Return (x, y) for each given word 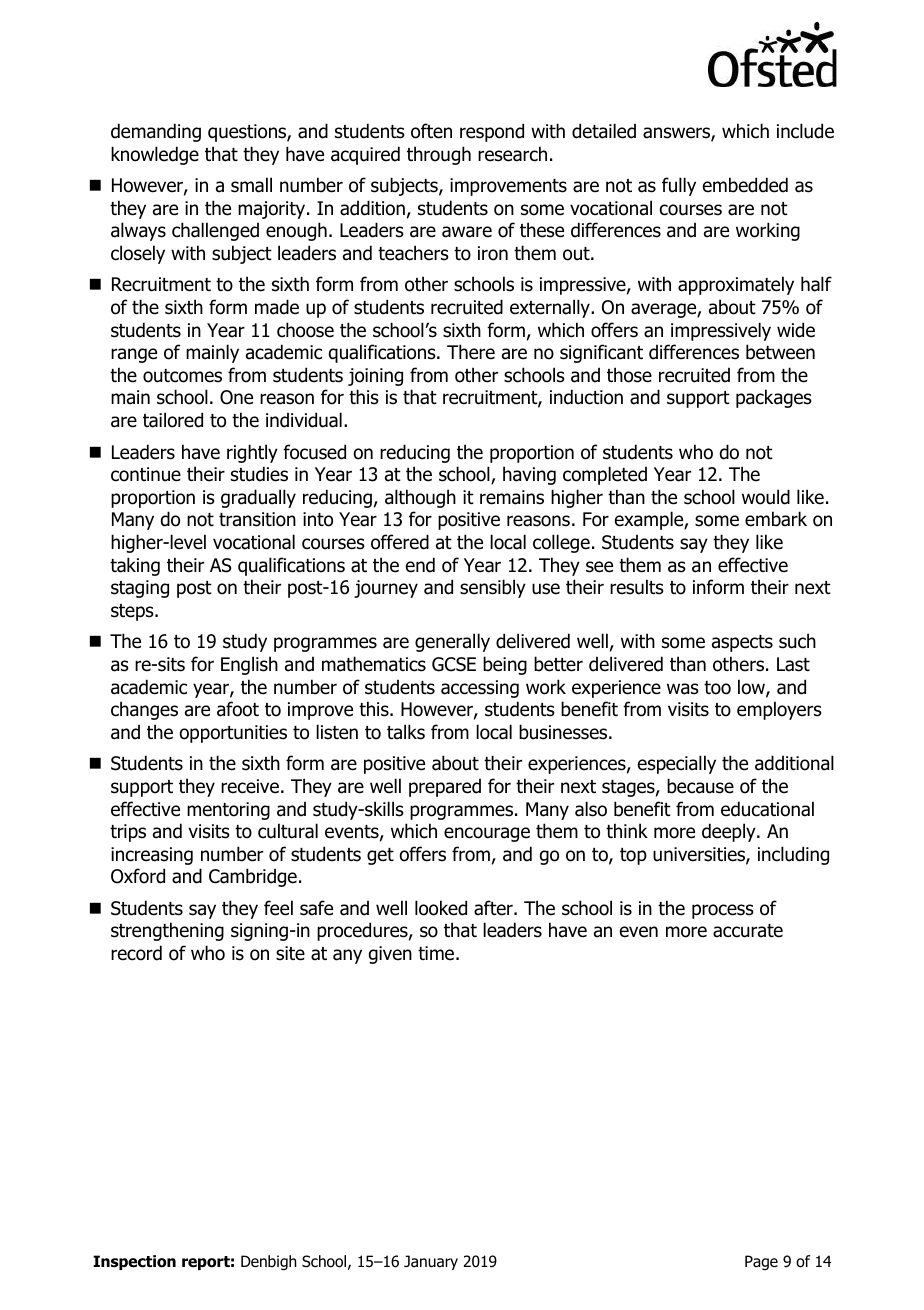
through (439, 155)
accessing (480, 689)
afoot (238, 709)
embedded (745, 185)
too (717, 688)
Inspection (134, 1262)
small (251, 185)
